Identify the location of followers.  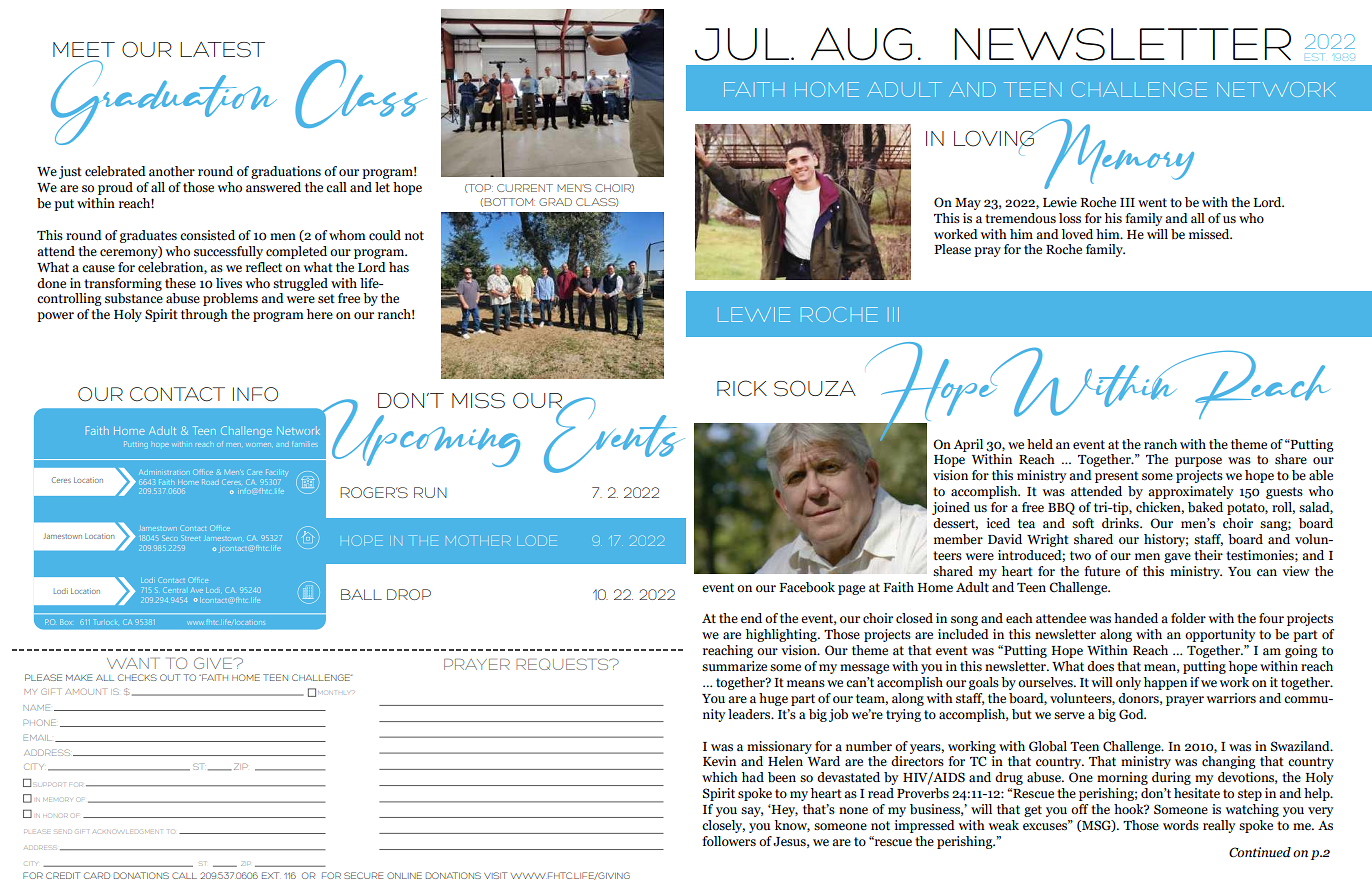
(729, 841).
